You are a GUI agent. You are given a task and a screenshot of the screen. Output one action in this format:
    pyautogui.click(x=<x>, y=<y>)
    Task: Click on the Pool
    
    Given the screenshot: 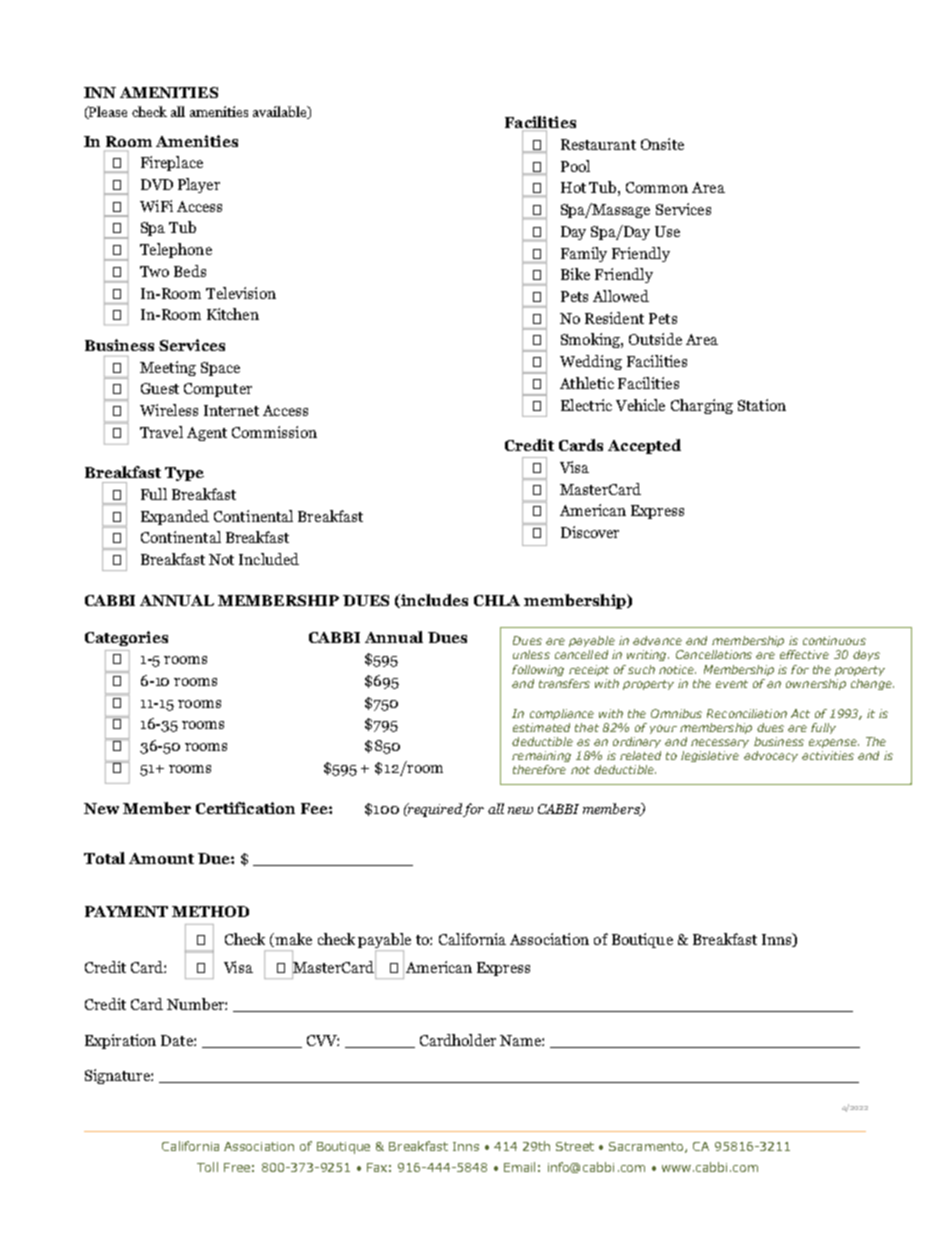 What is the action you would take?
    pyautogui.click(x=575, y=166)
